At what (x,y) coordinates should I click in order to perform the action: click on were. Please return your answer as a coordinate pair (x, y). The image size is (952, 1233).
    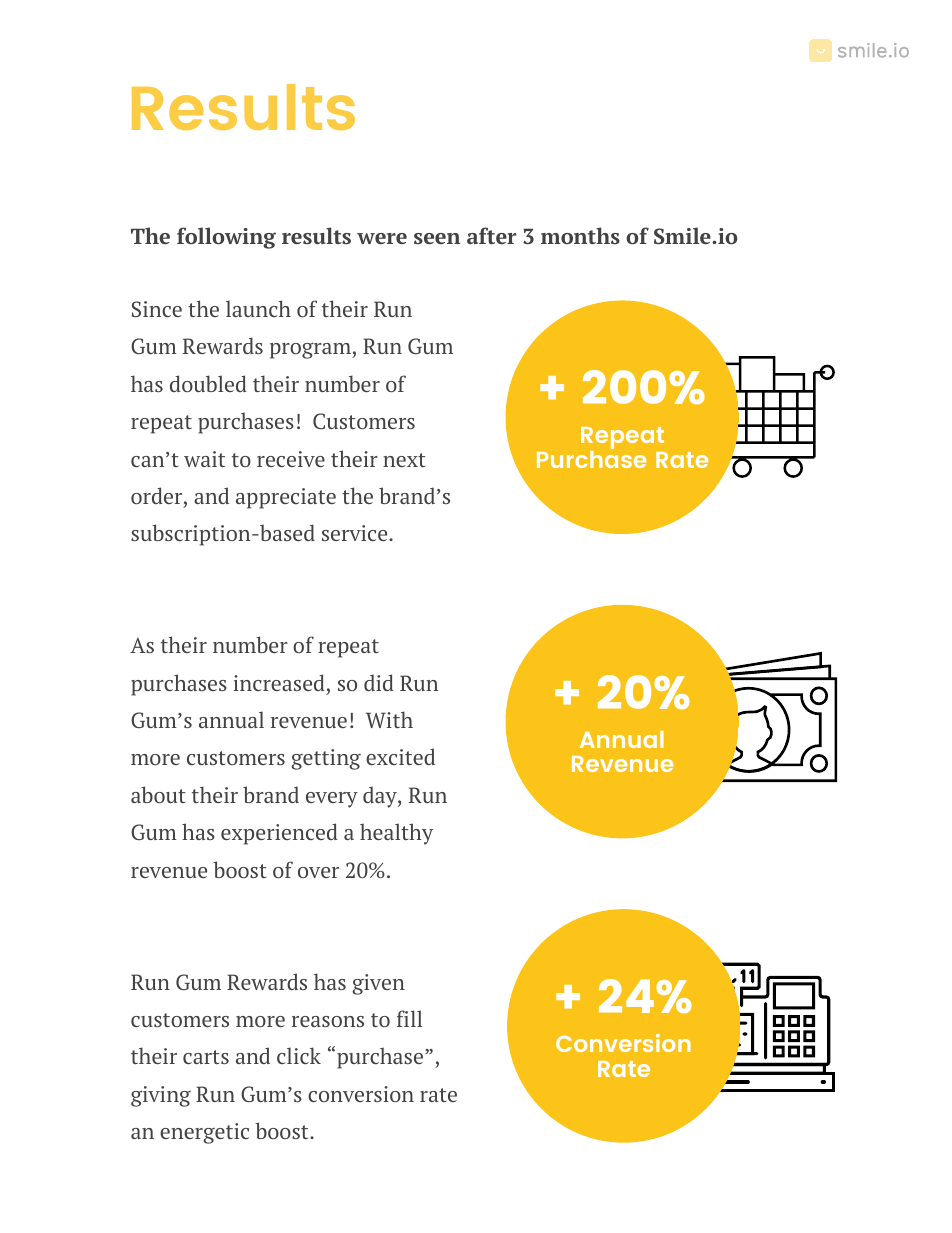
    Looking at the image, I should click on (382, 238).
